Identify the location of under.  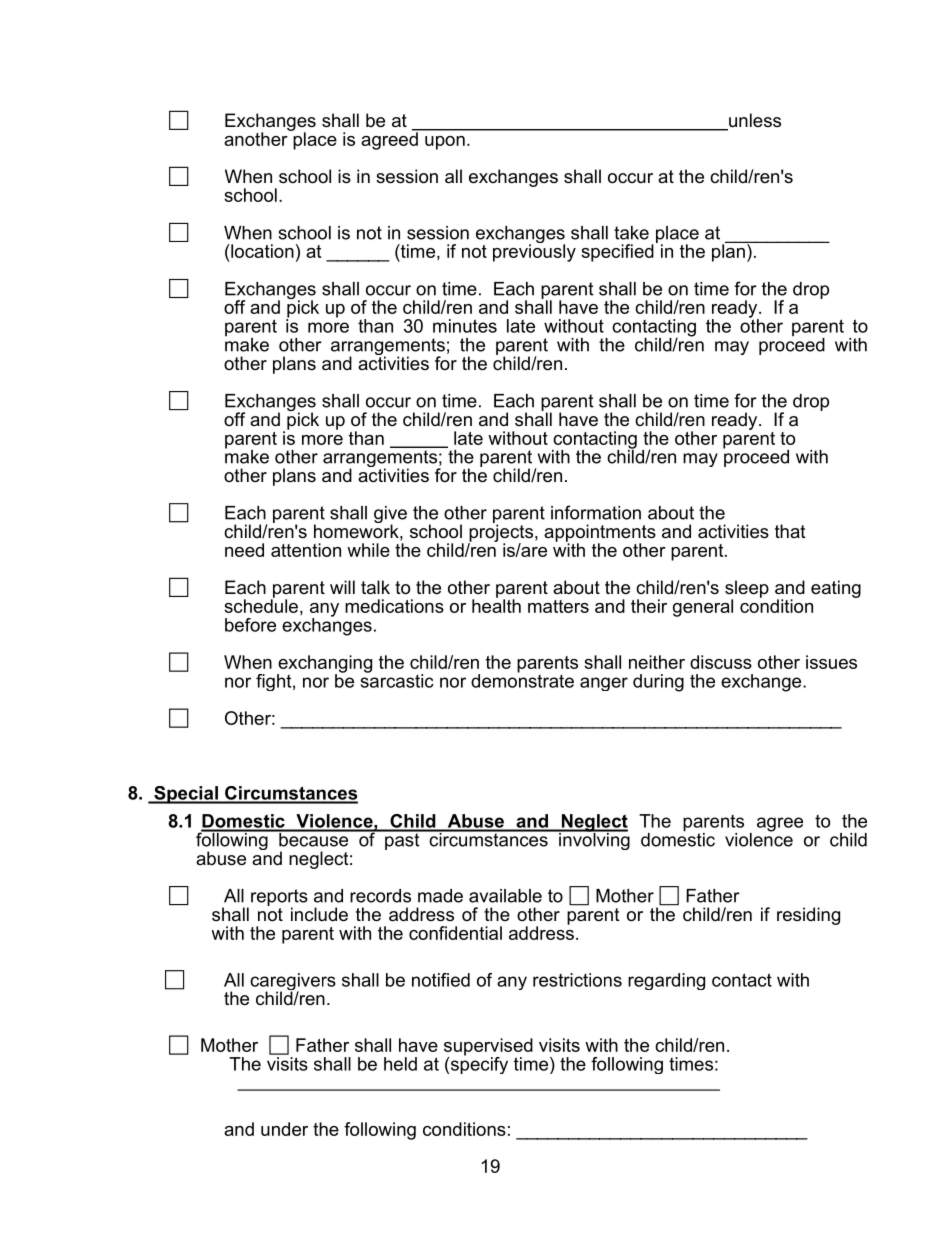
(284, 1129).
